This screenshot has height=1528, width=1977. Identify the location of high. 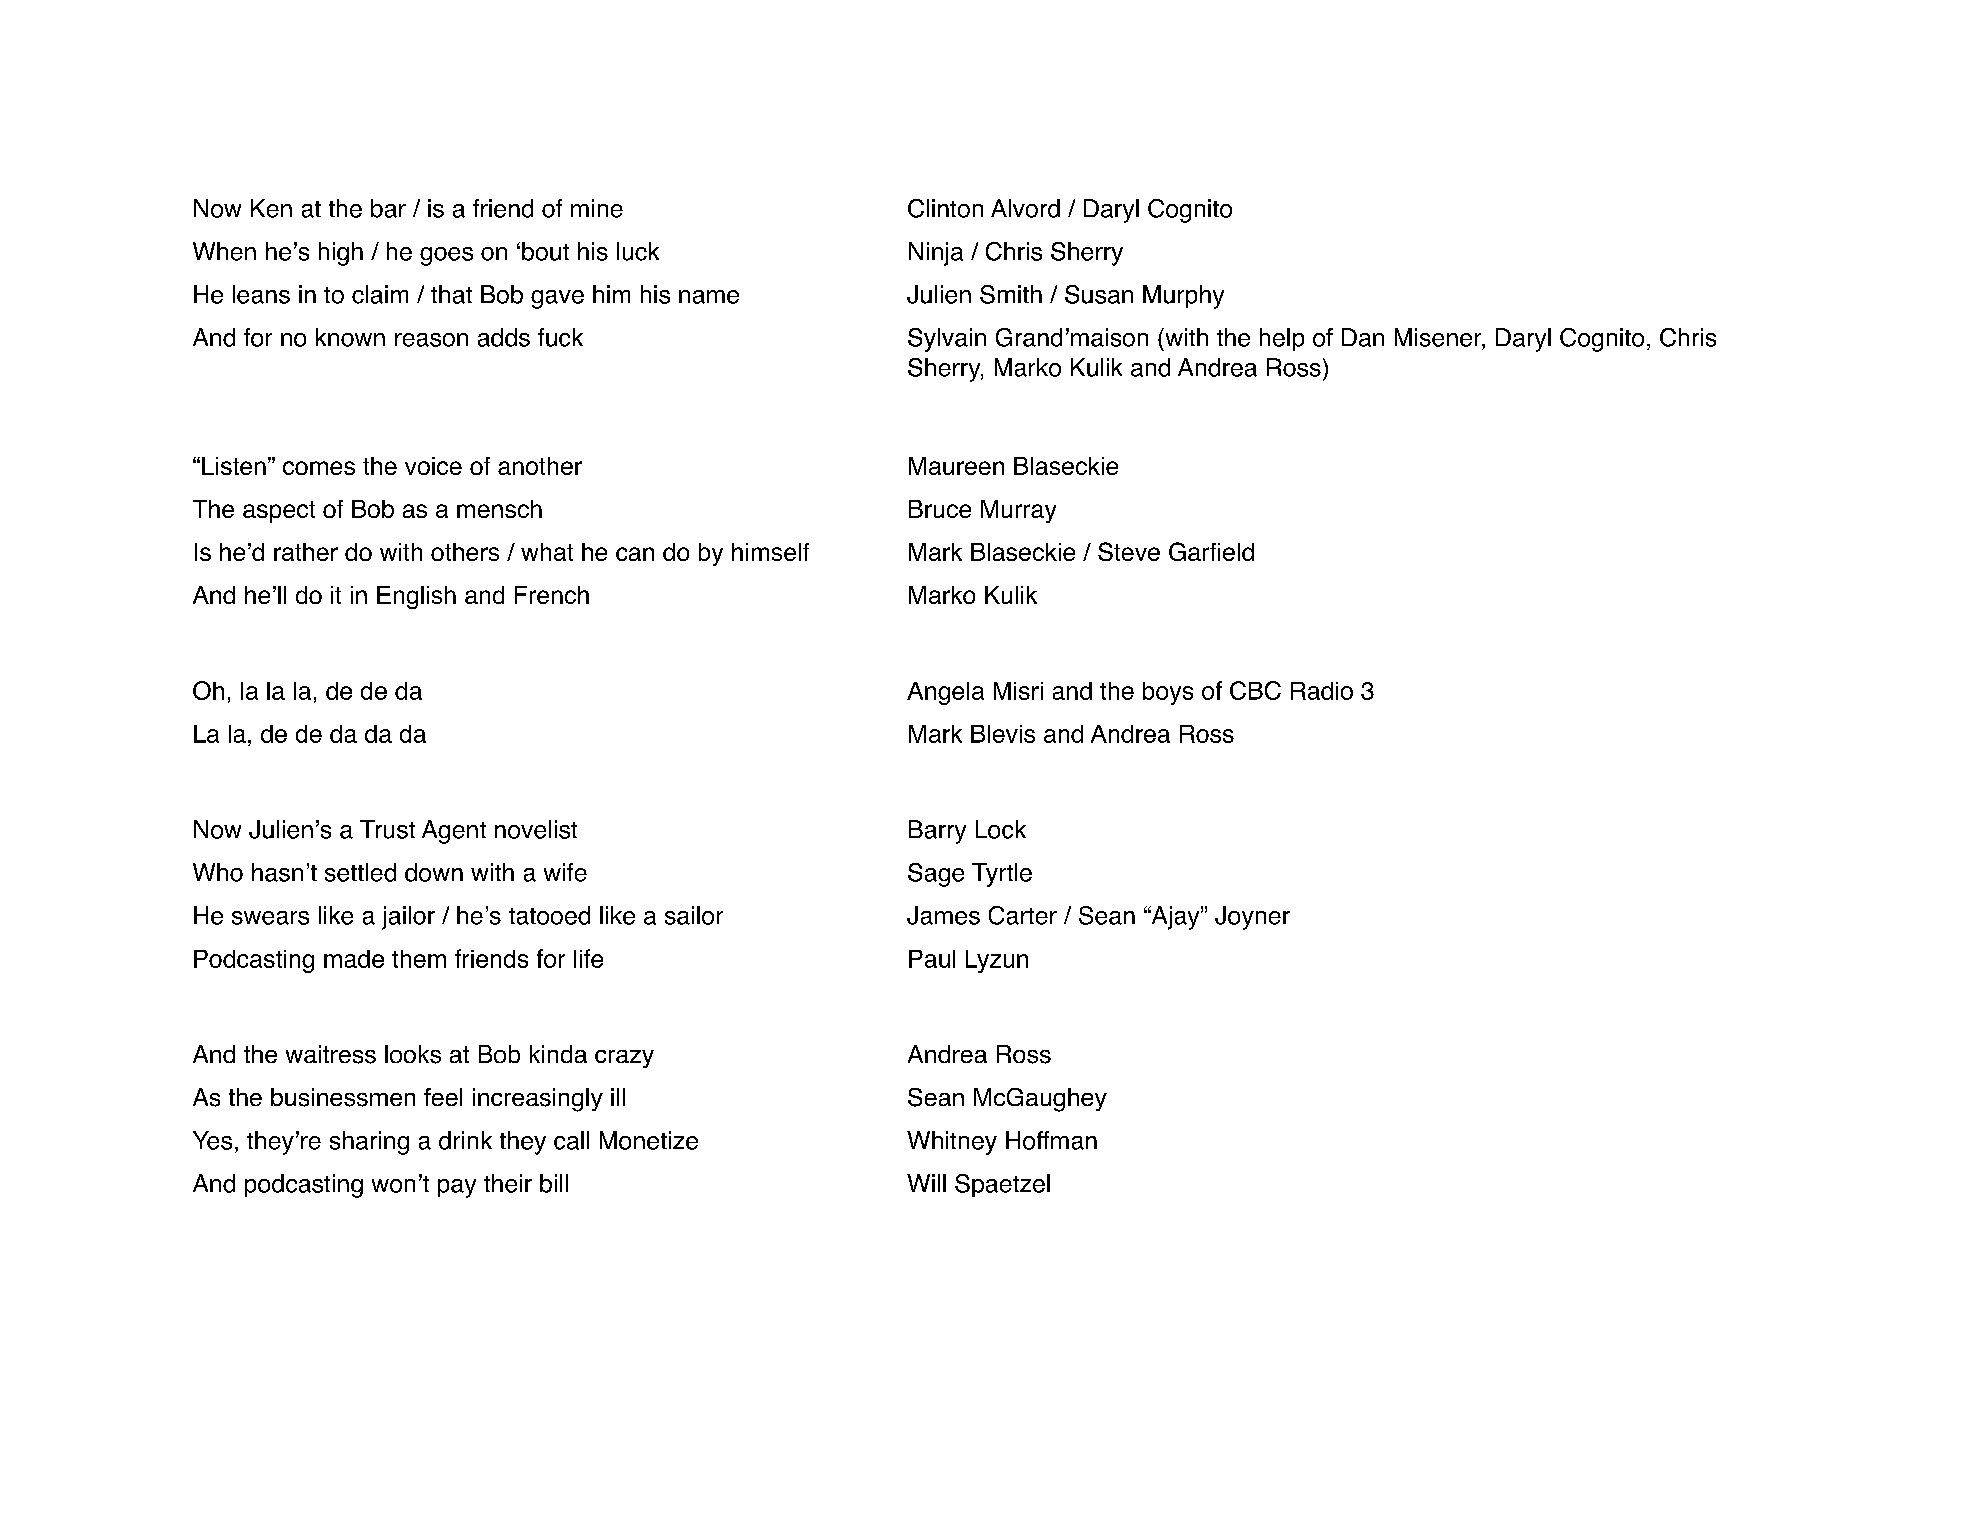
(341, 254).
